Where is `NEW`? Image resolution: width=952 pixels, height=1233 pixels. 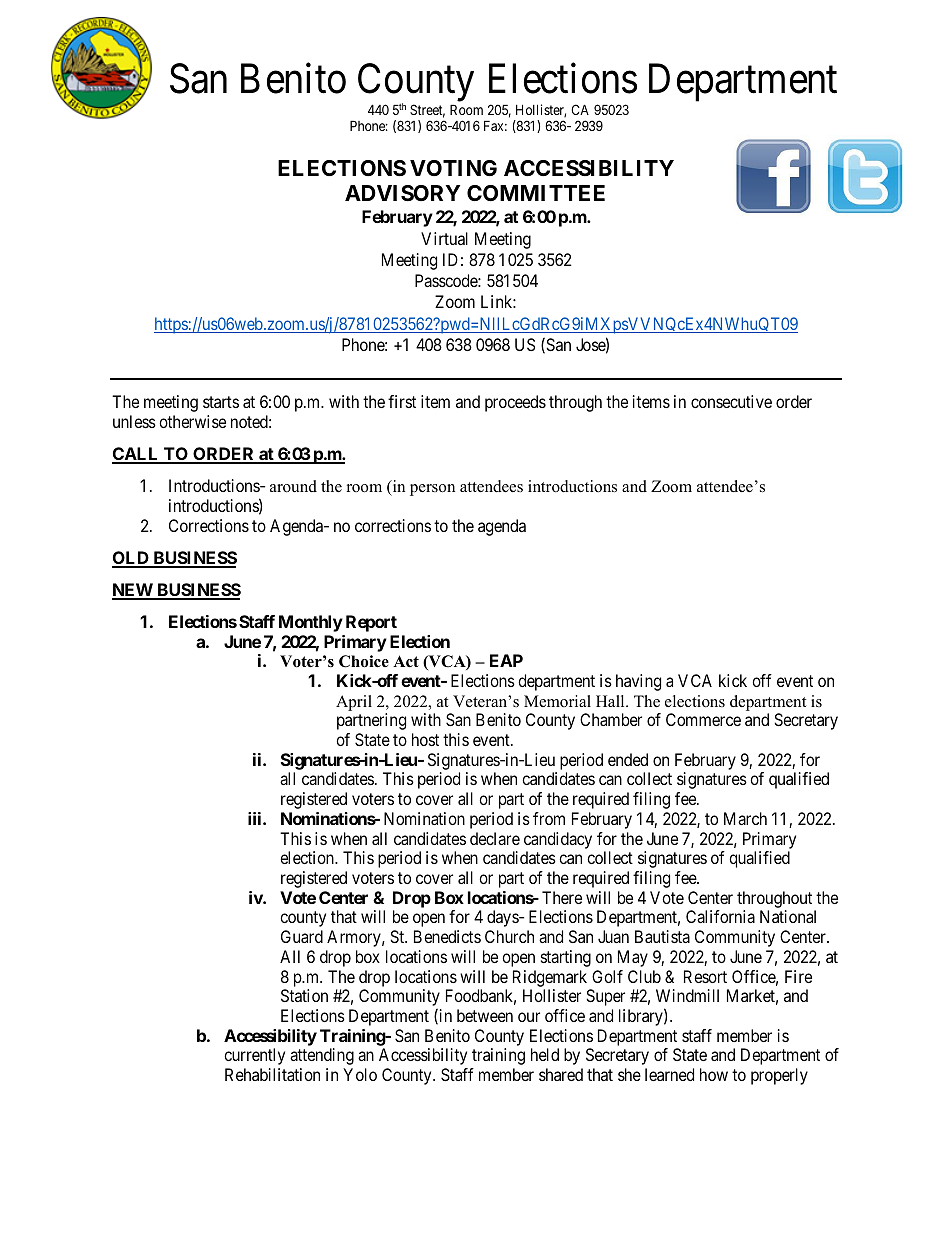 NEW is located at coordinates (133, 591).
